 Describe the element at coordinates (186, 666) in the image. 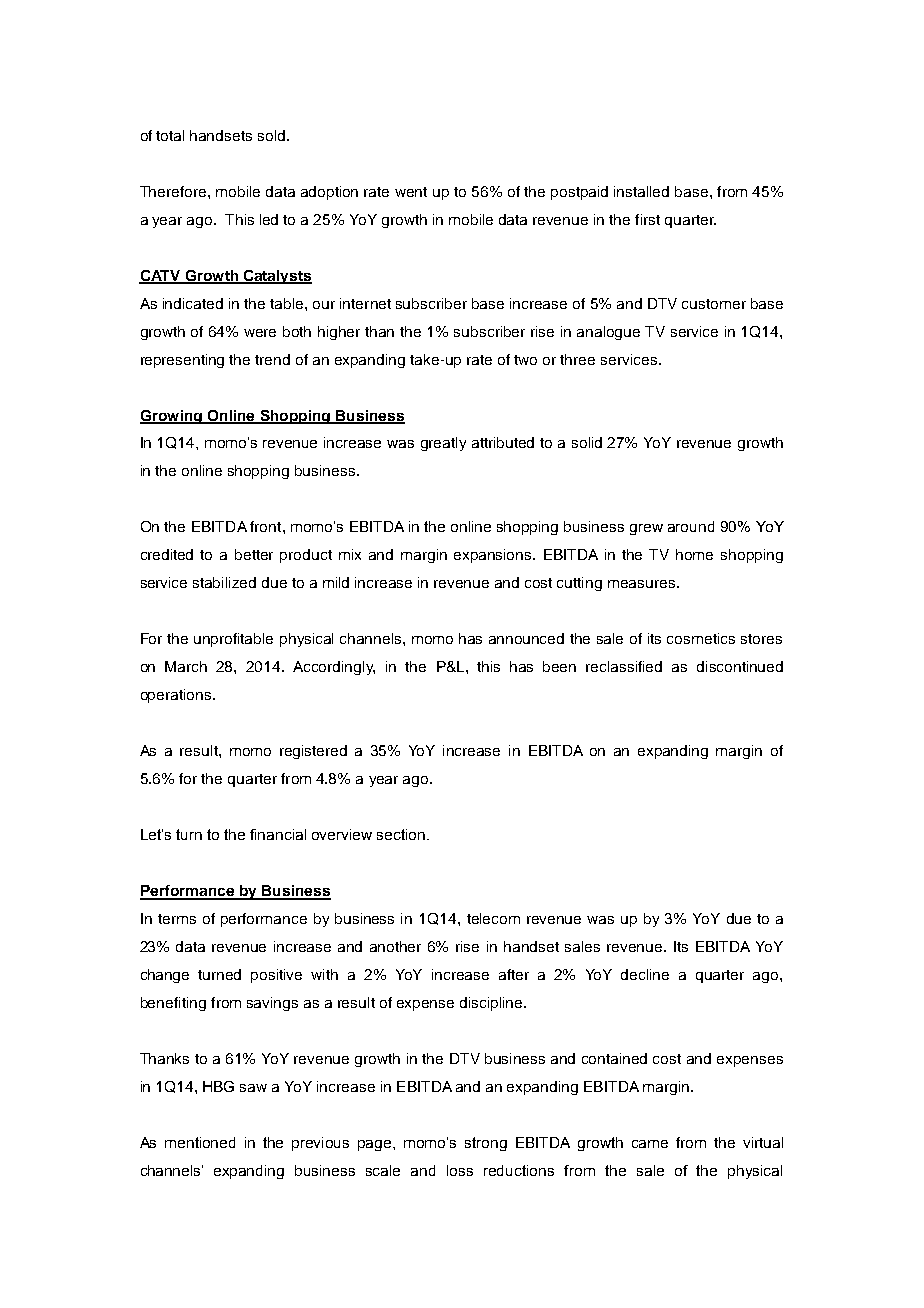

I see `March` at that location.
